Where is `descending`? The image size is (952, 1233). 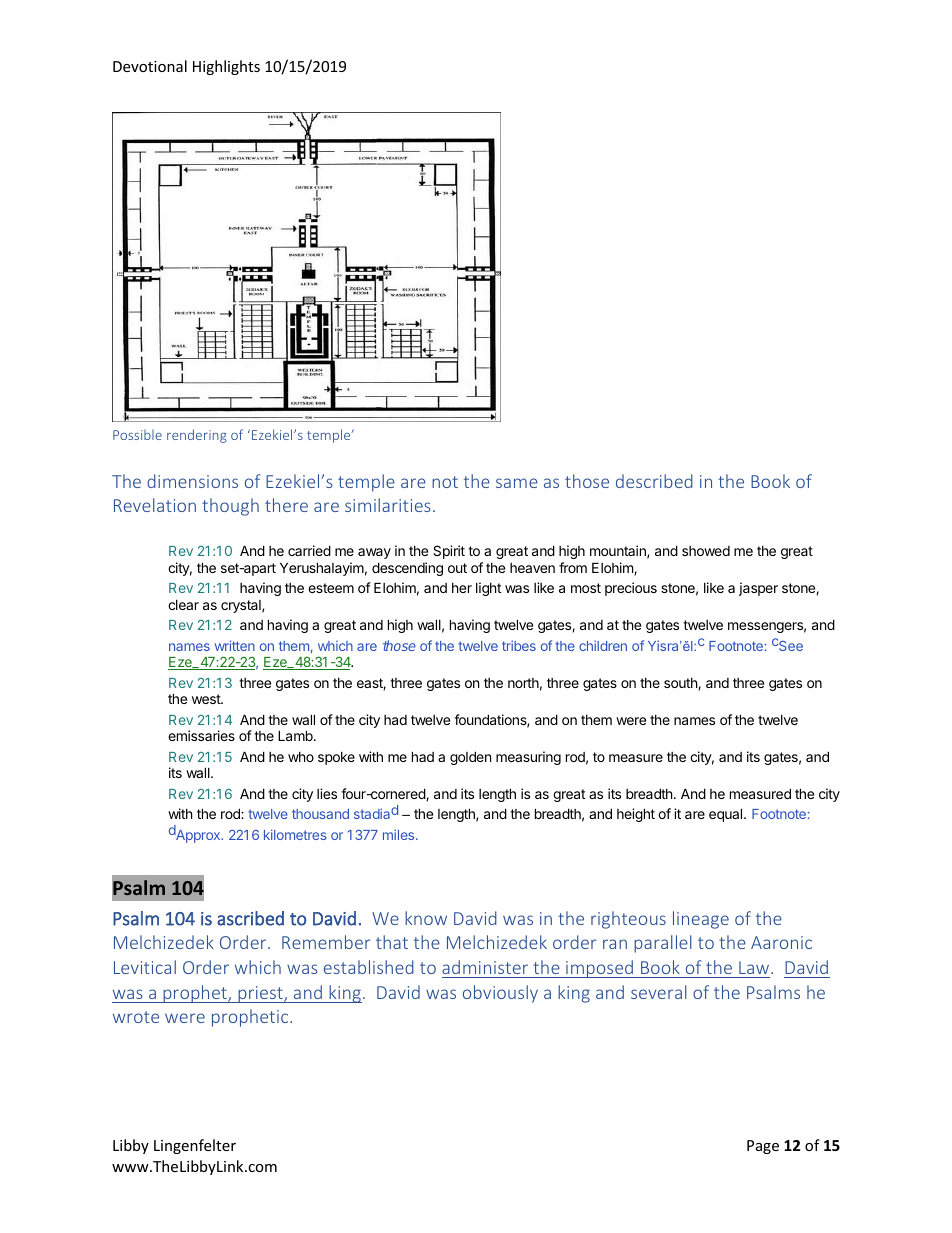 descending is located at coordinates (407, 569).
